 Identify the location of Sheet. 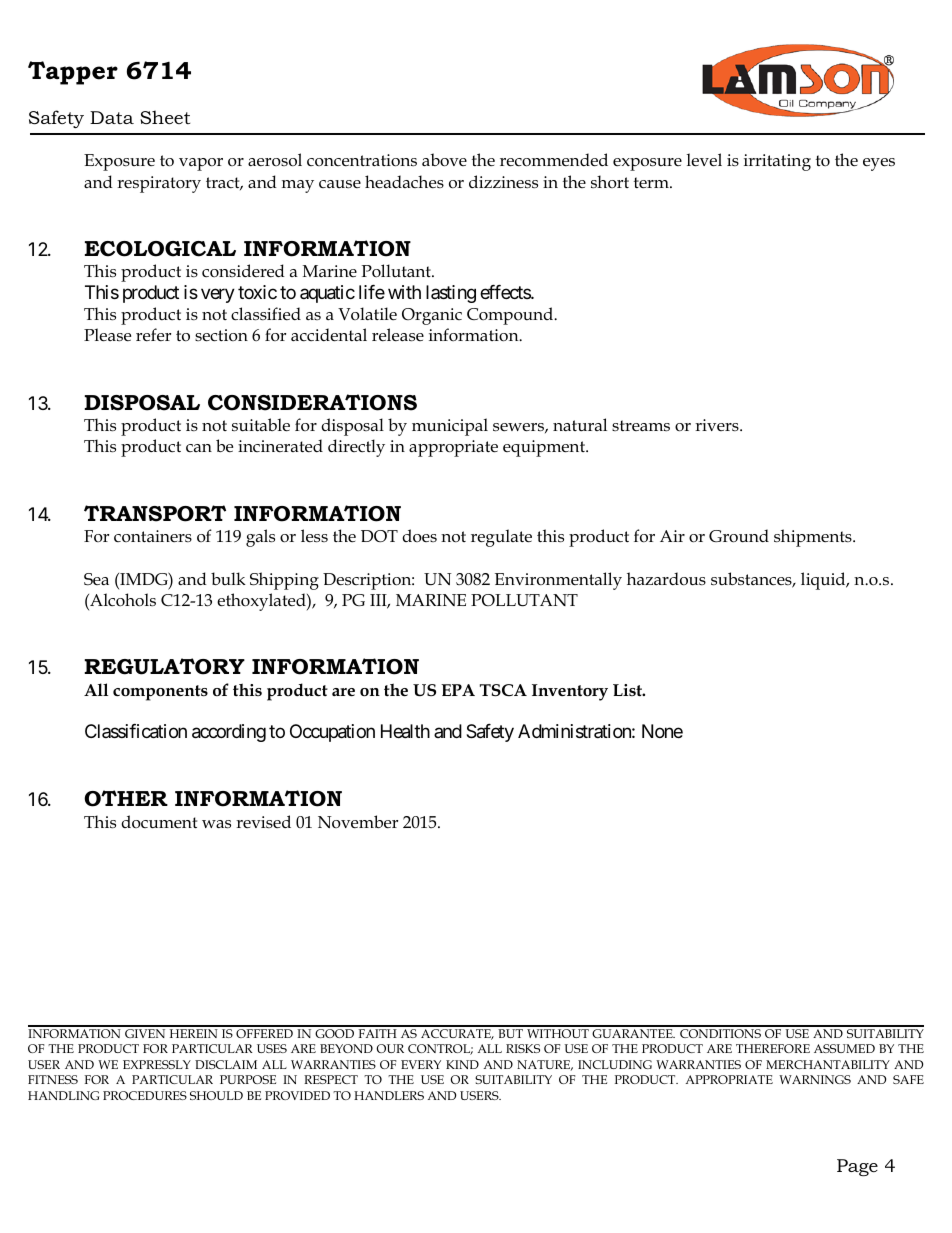
(165, 117).
